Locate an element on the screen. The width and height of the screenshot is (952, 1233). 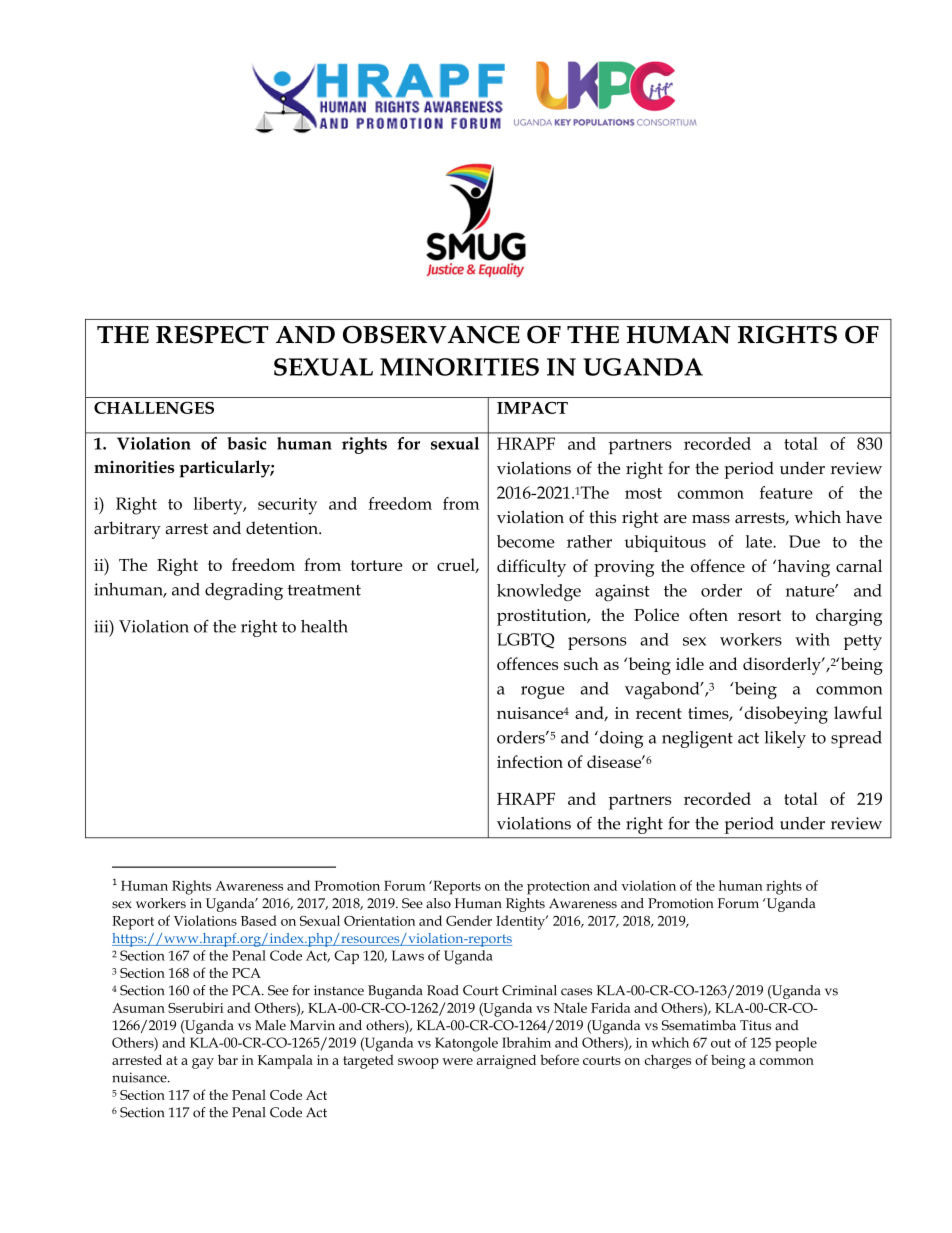
Ibrahim is located at coordinates (526, 1042).
